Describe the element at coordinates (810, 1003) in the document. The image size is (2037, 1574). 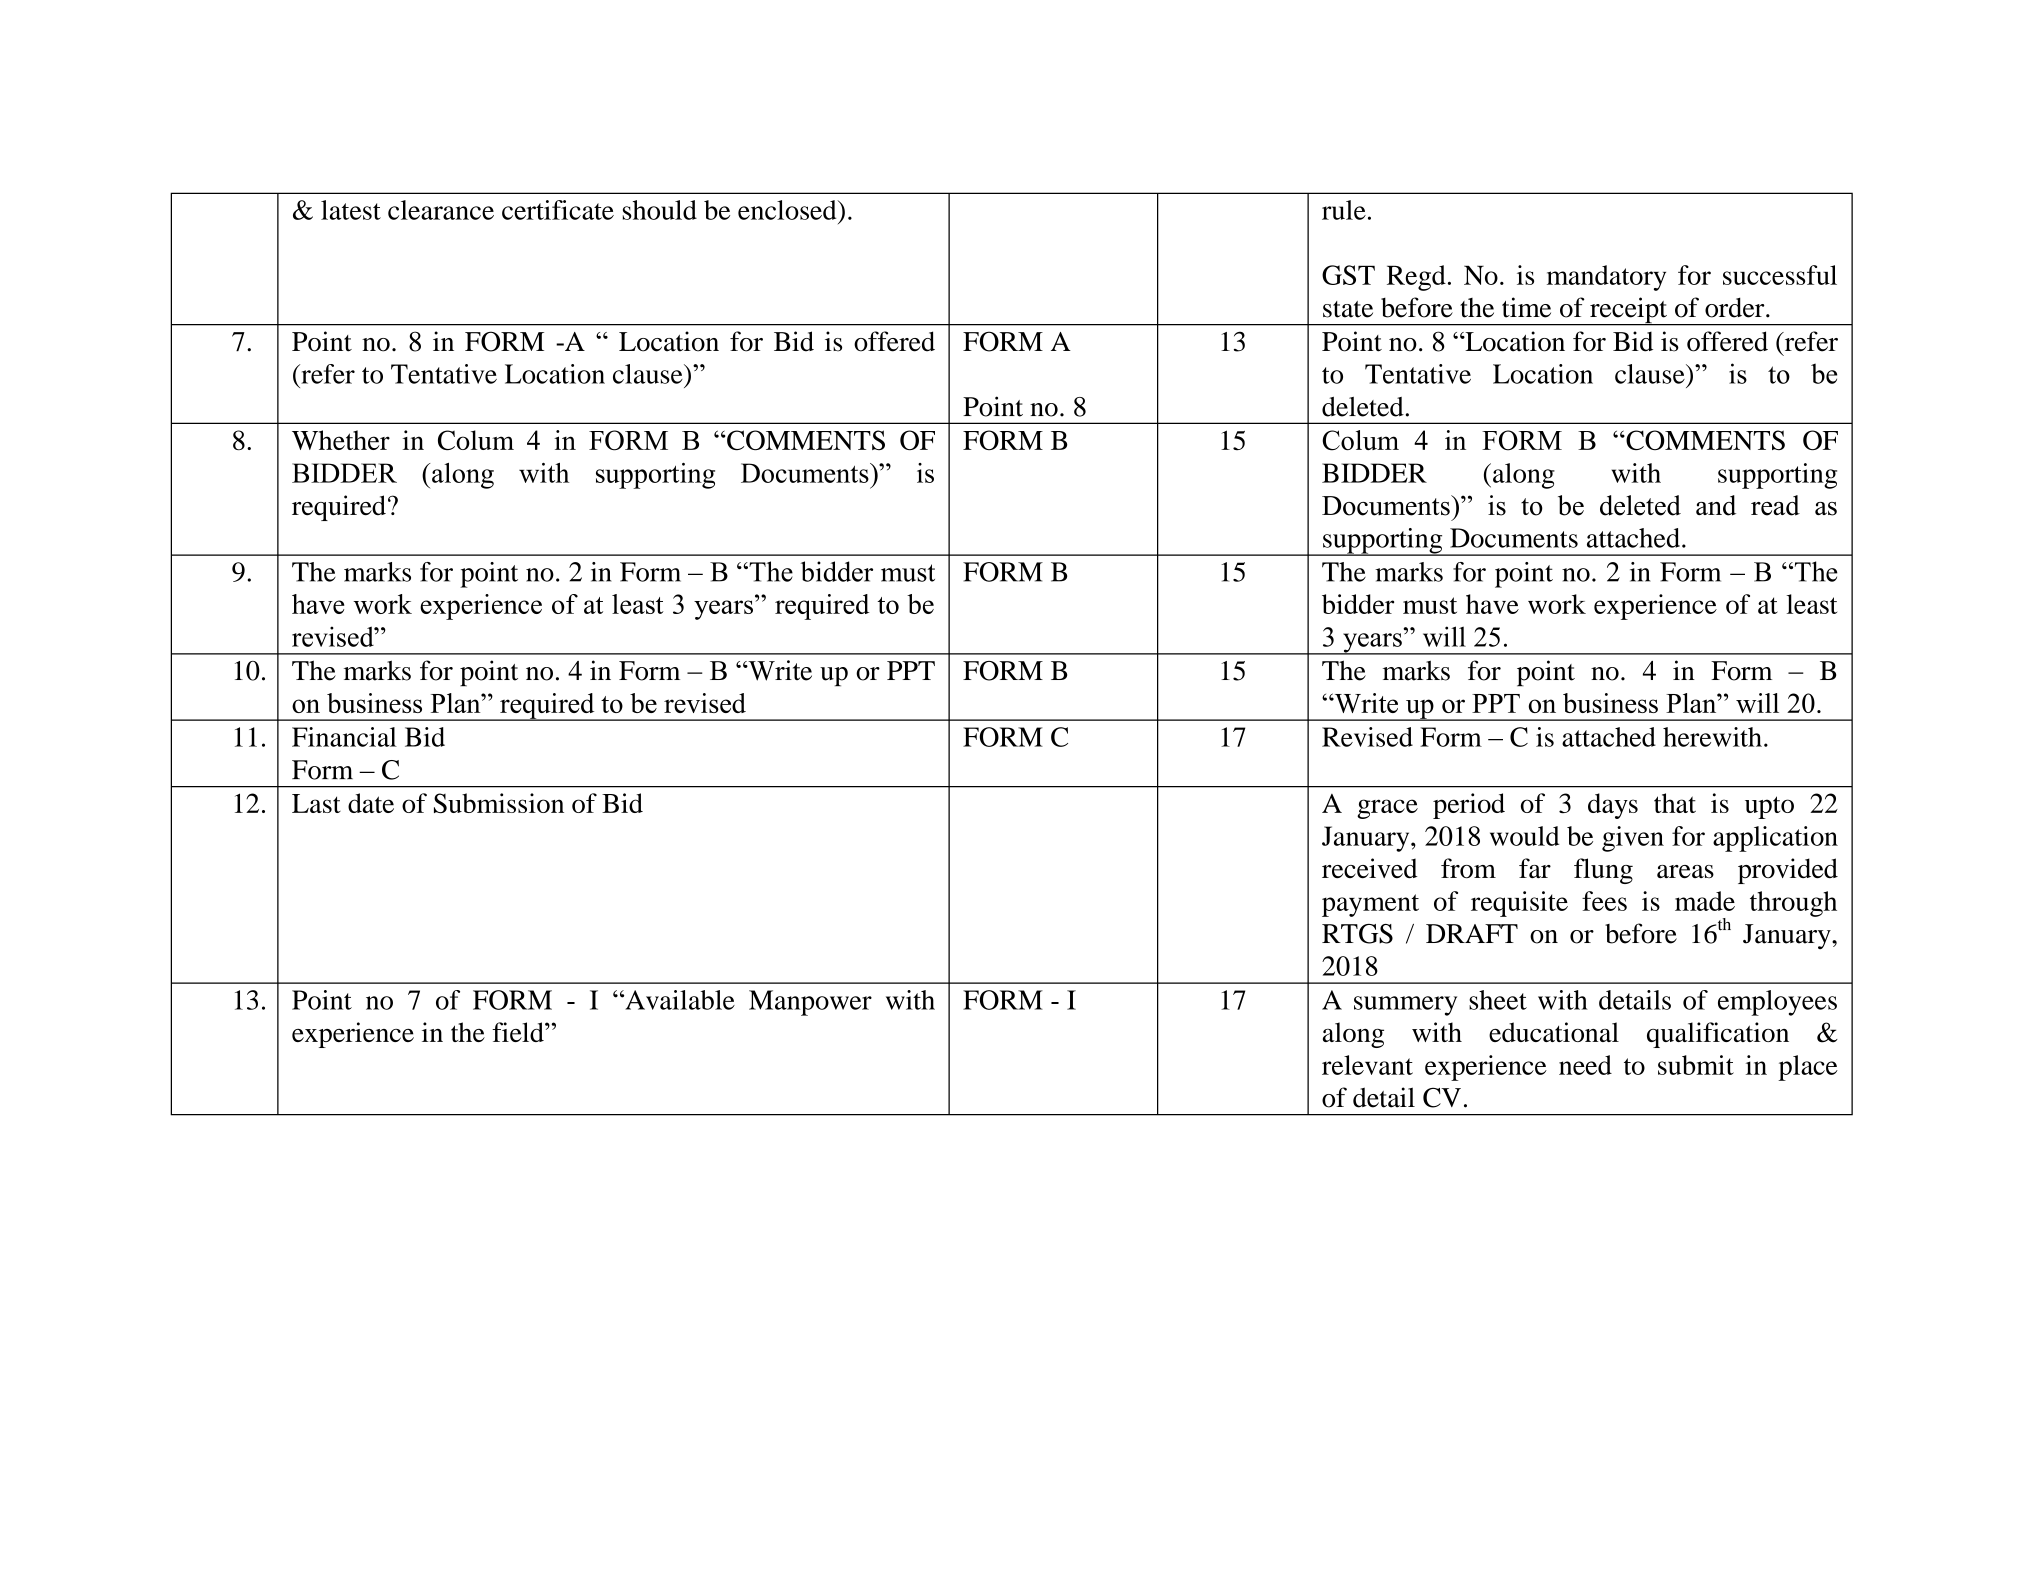
I see `Manpower` at that location.
